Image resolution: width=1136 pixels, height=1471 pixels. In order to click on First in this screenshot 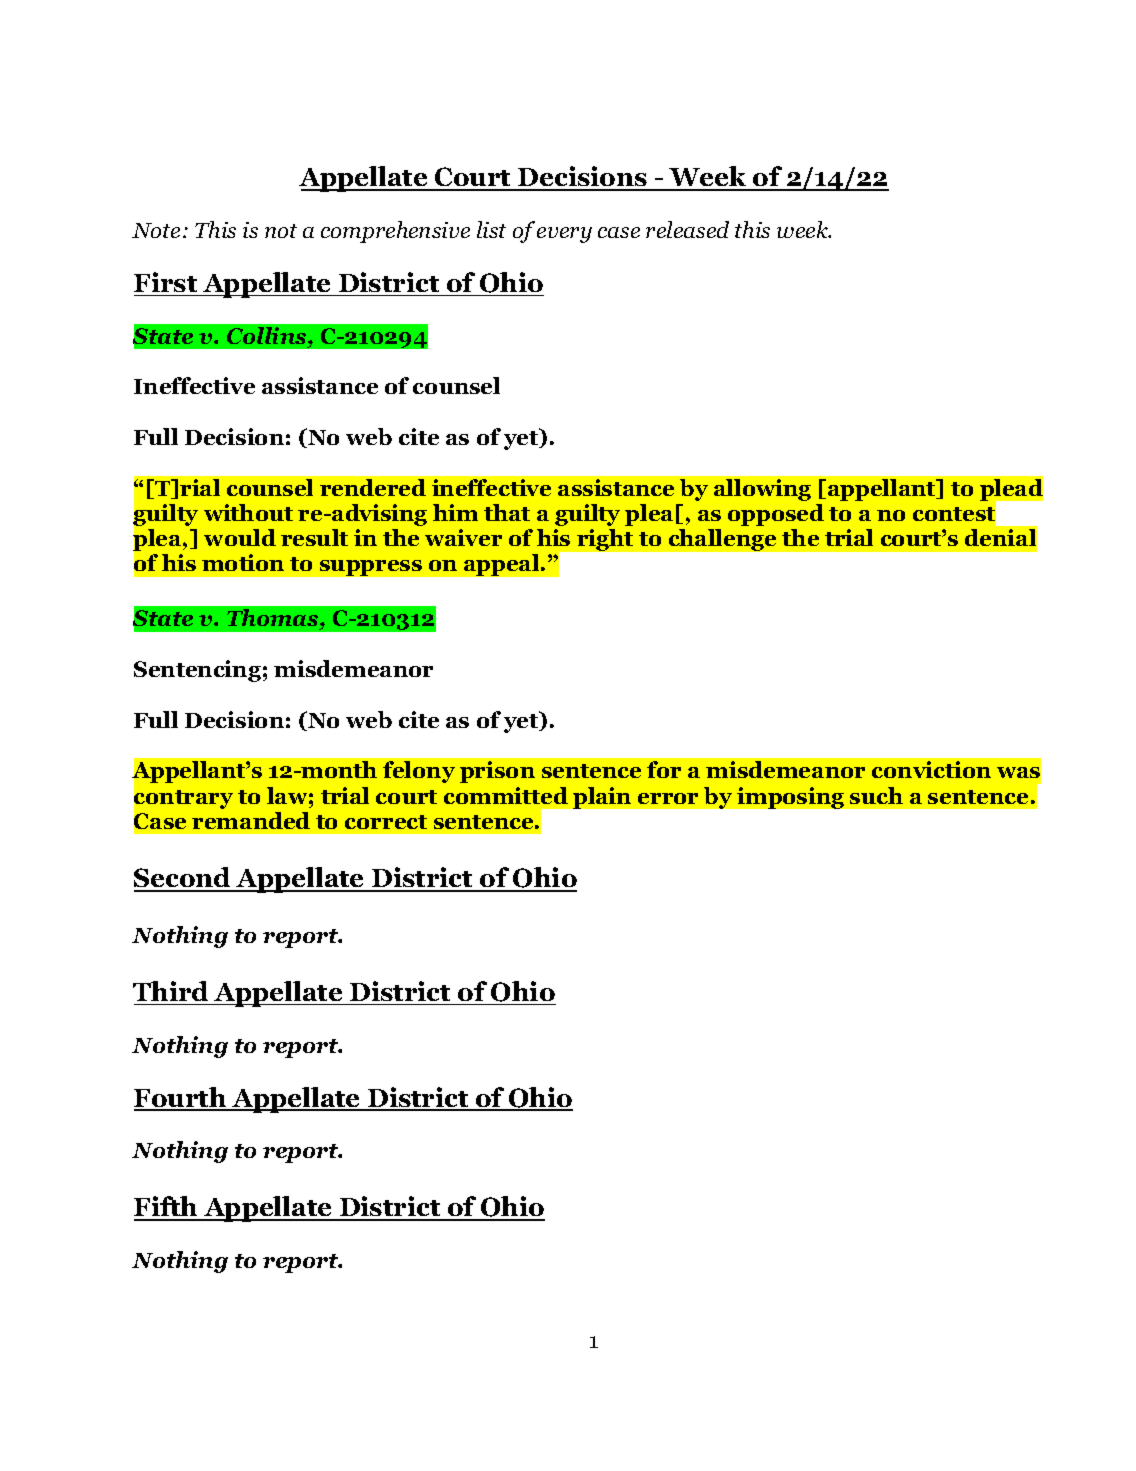, I will do `click(167, 284)`.
